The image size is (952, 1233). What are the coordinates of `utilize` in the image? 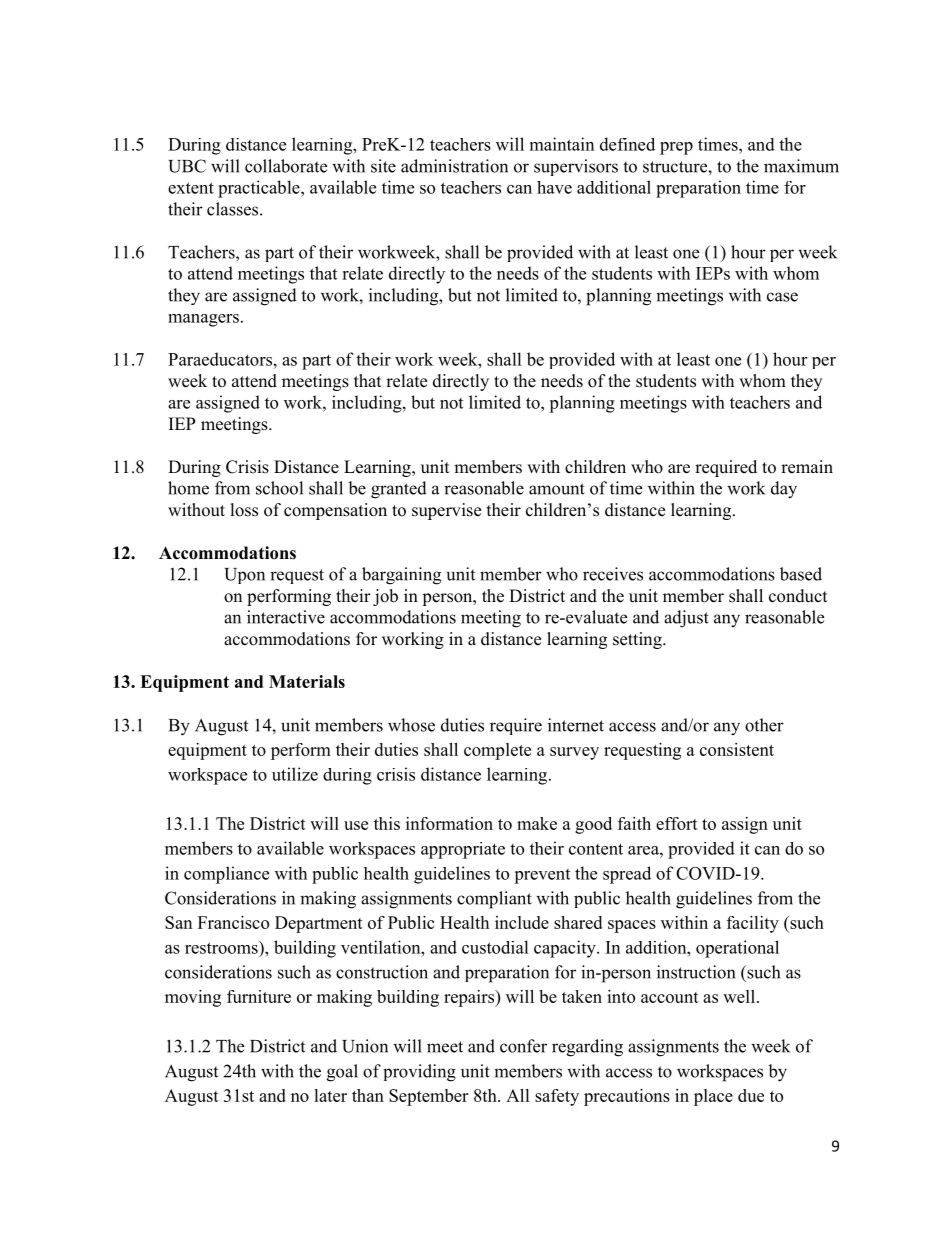 It's located at (295, 774).
